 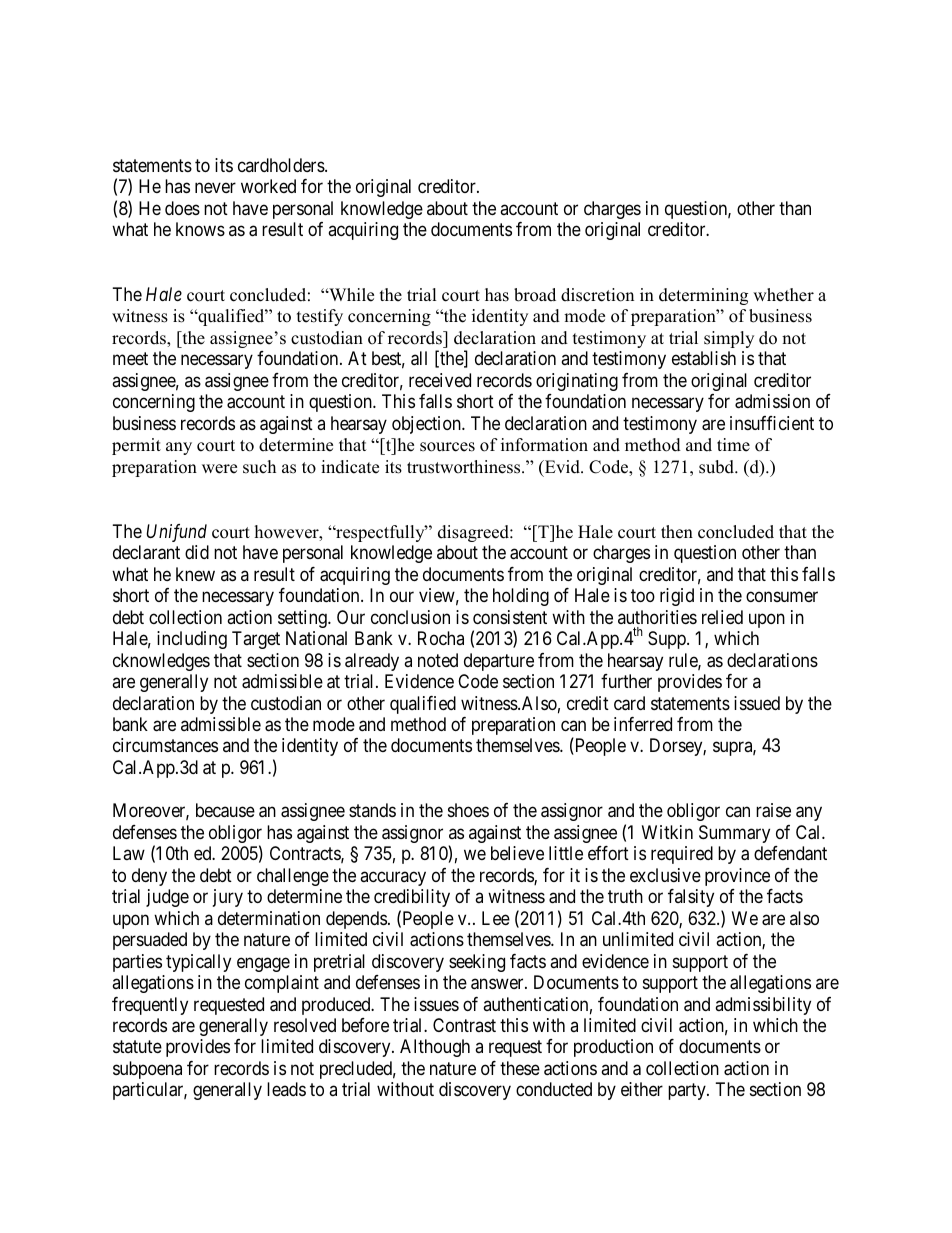 I want to click on believe, so click(x=517, y=853).
